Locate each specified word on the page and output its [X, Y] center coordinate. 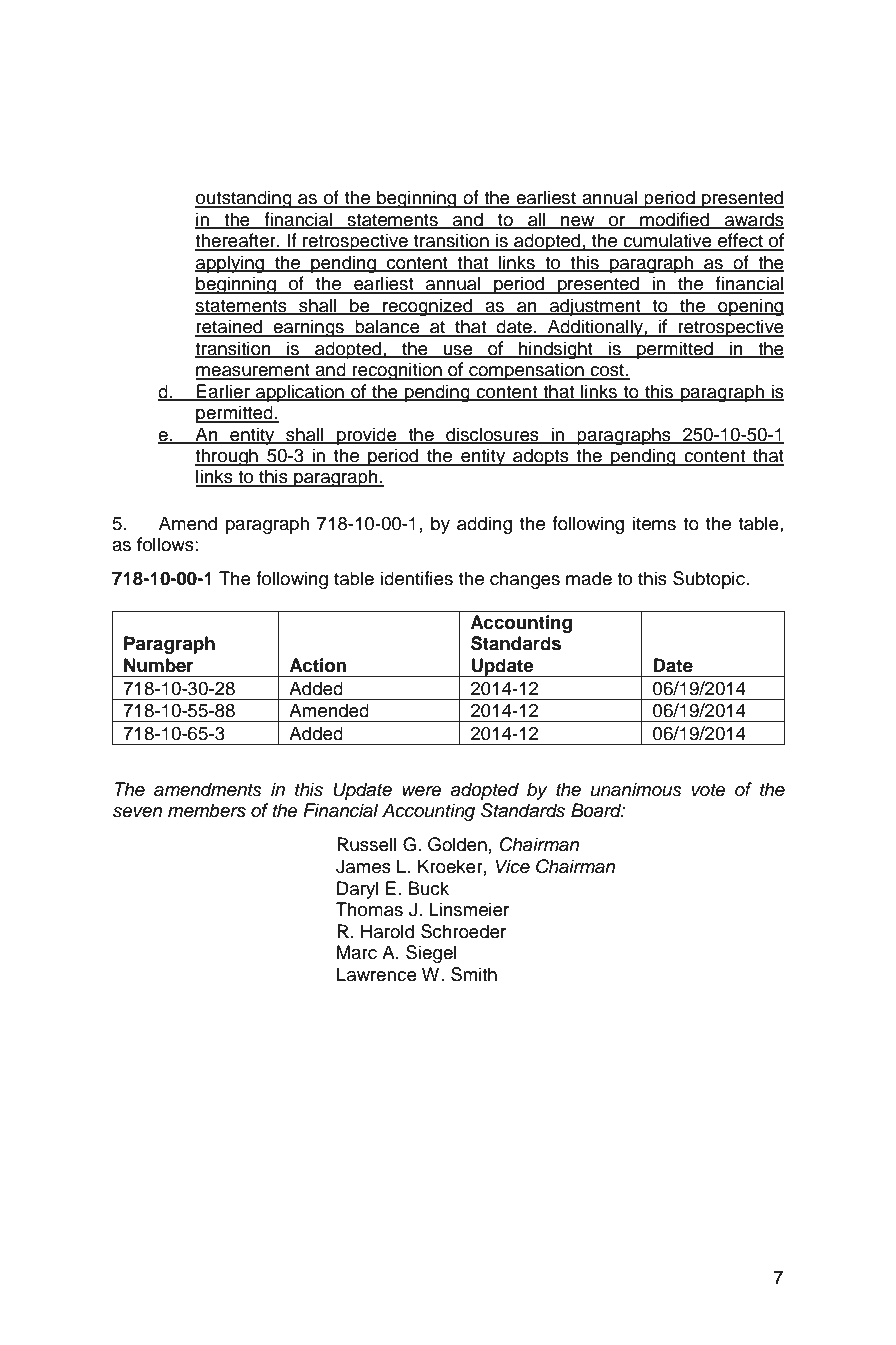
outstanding [244, 199]
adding [484, 525]
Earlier [223, 392]
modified [674, 220]
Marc [357, 952]
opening [750, 307]
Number [159, 665]
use [458, 351]
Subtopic [710, 580]
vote [709, 790]
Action [317, 665]
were [422, 791]
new [578, 222]
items [654, 523]
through [227, 457]
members [207, 810]
